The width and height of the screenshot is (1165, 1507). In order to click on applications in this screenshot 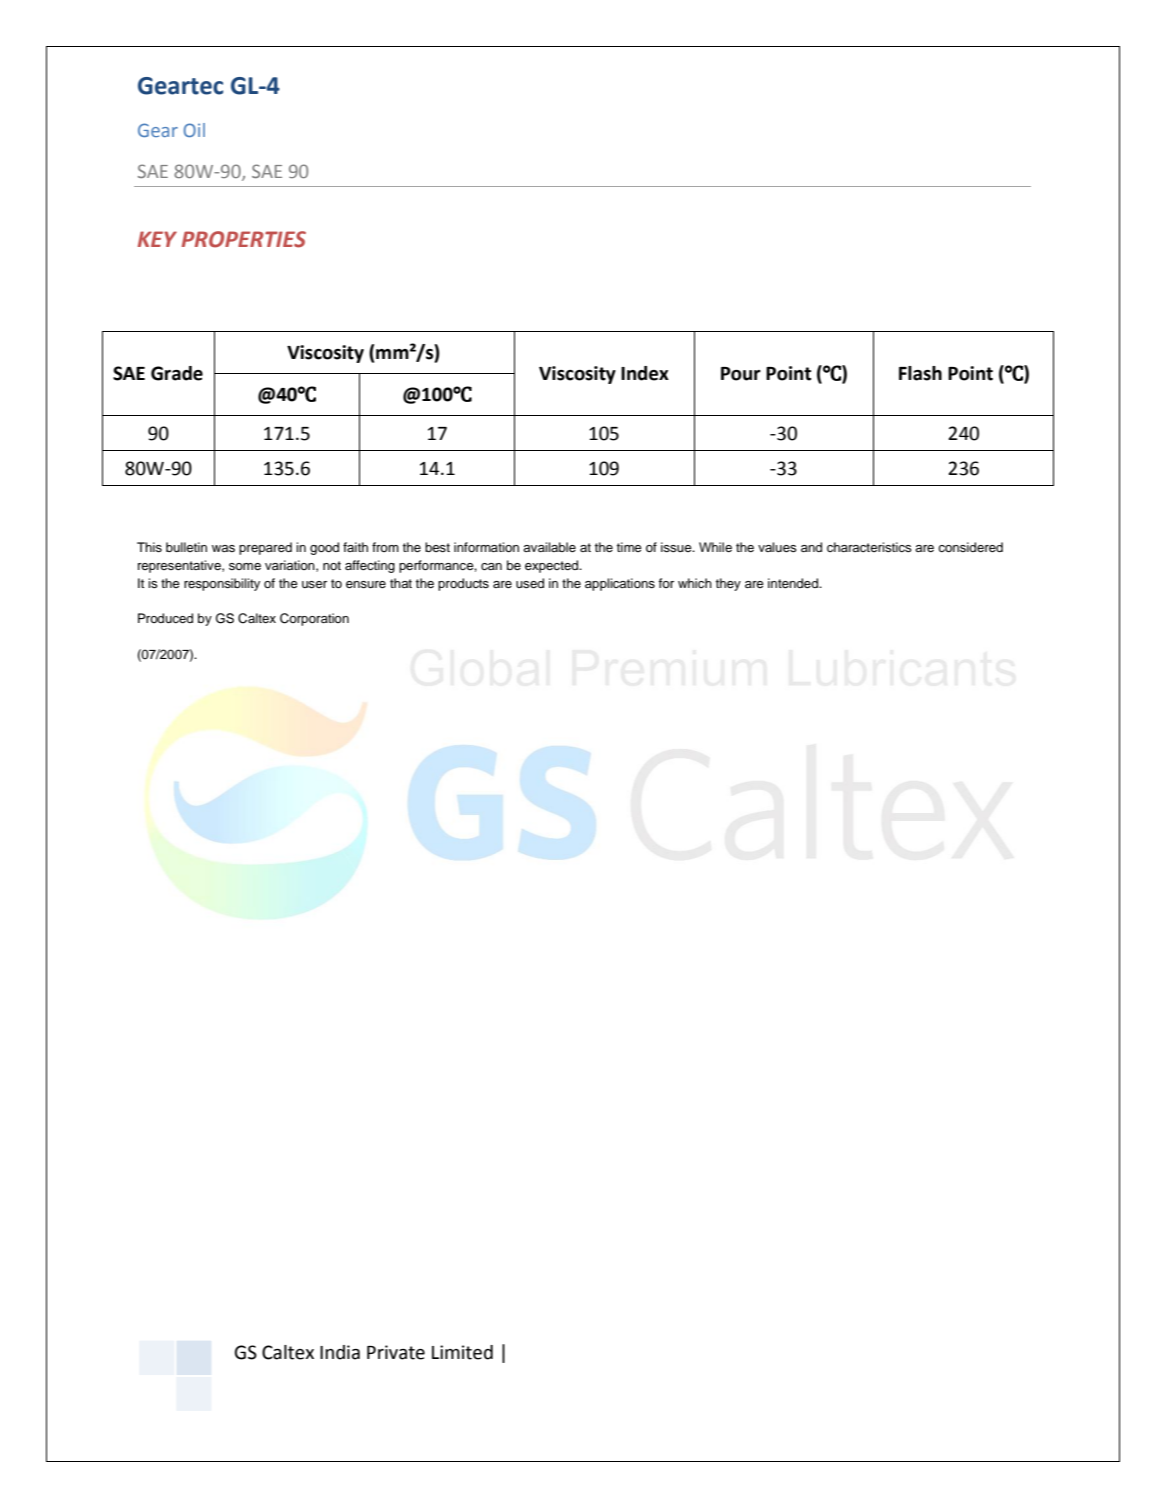, I will do `click(620, 584)`.
